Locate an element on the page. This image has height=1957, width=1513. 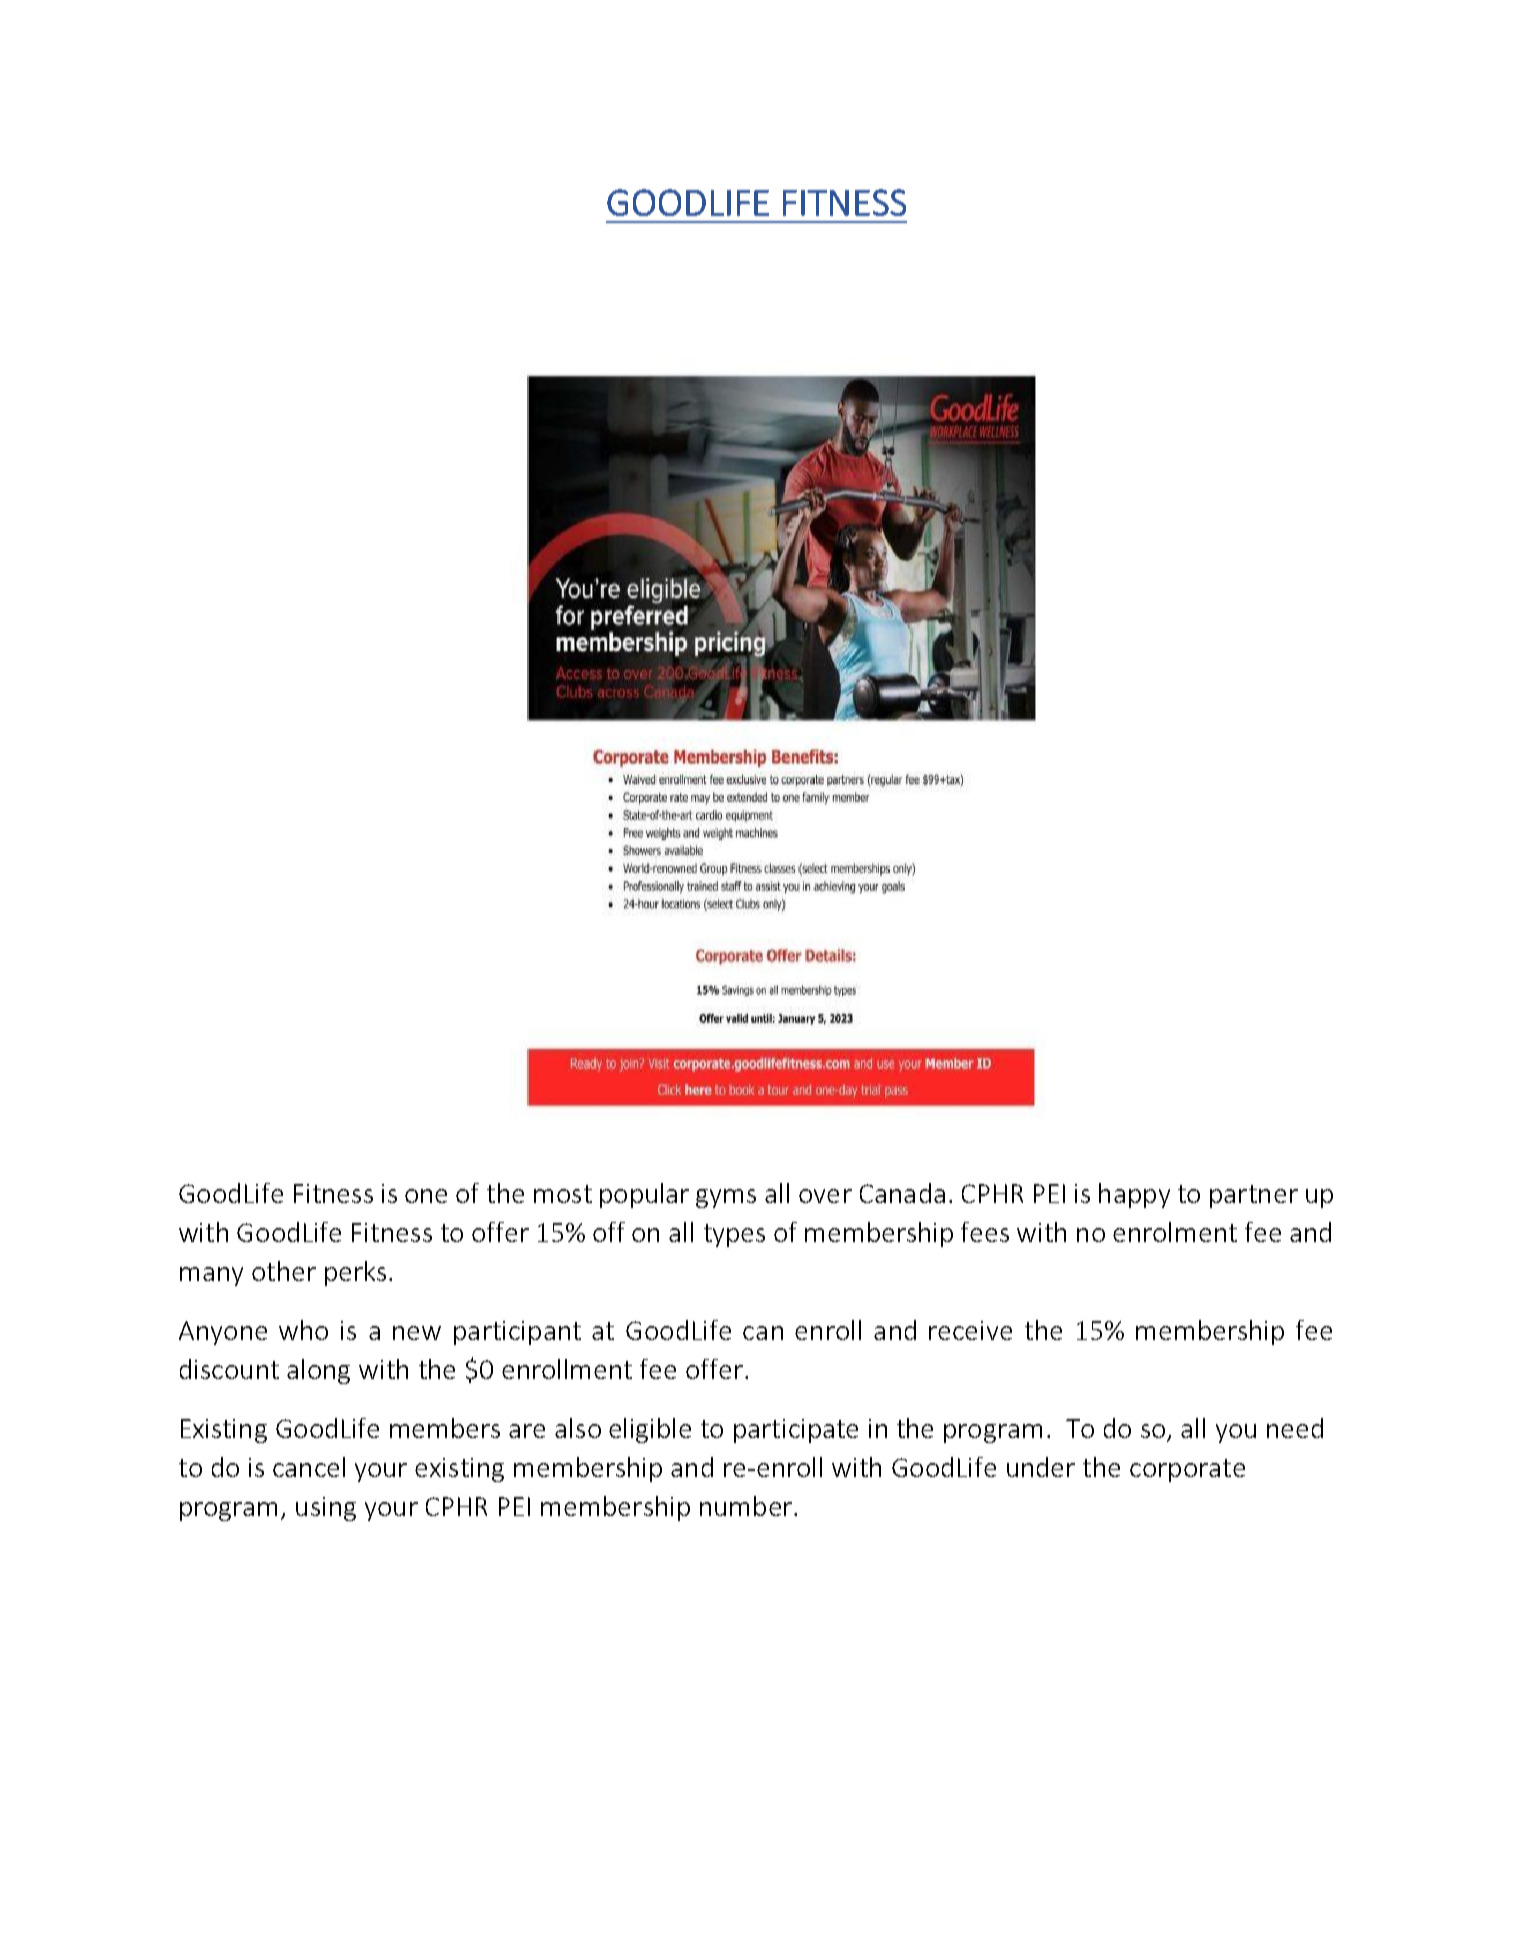
participate is located at coordinates (796, 1431).
